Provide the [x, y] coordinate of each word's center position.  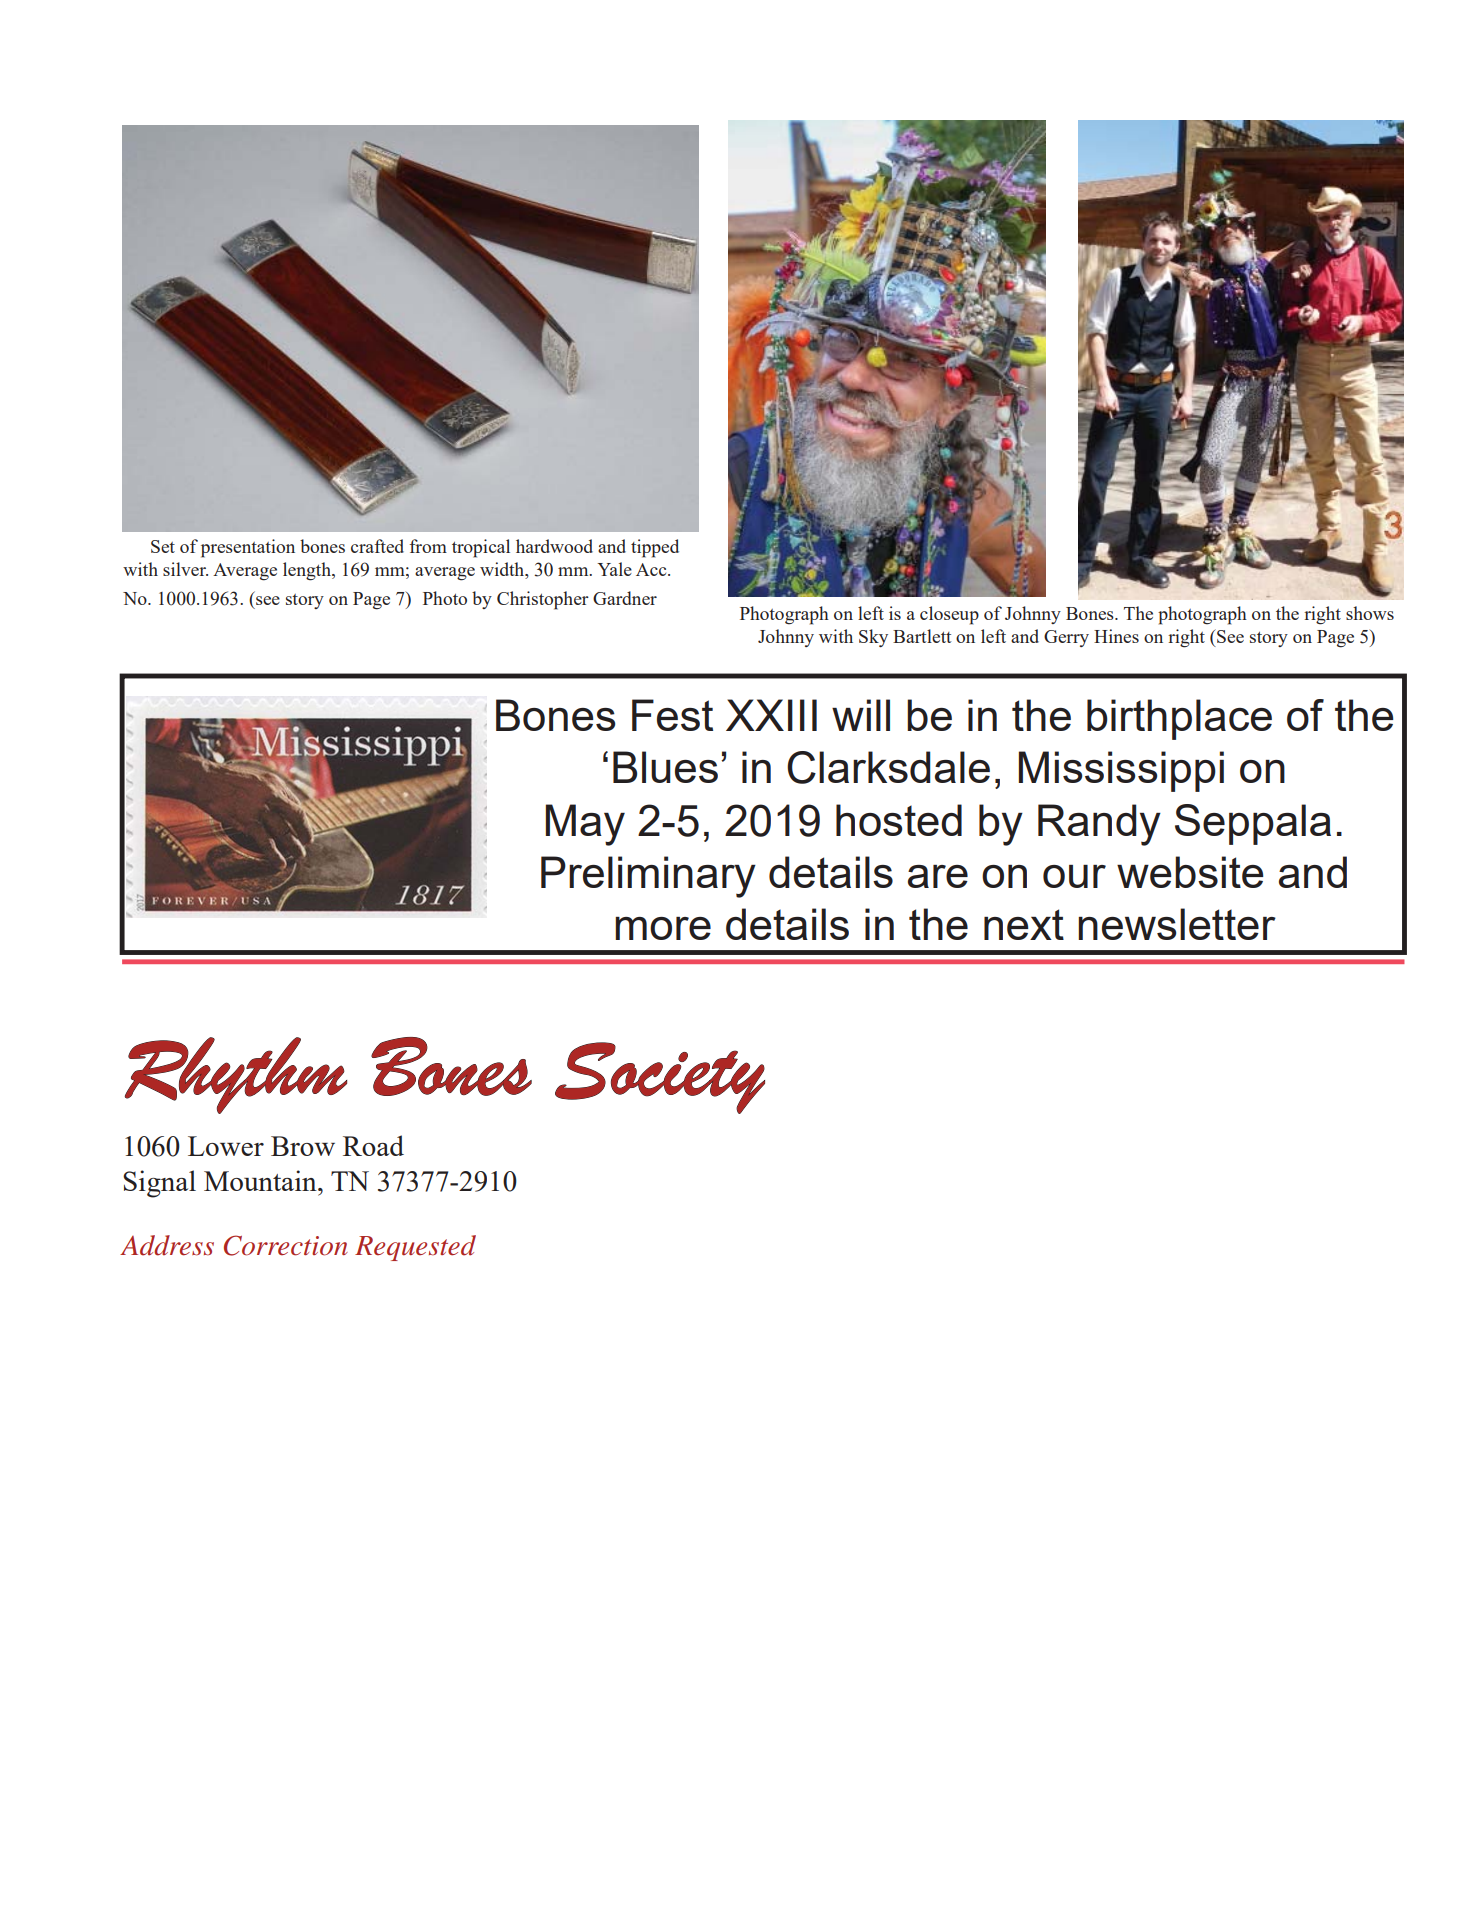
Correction [286, 1245]
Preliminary [648, 877]
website [1190, 872]
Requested [415, 1248]
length [308, 571]
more [663, 928]
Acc [652, 569]
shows [1370, 613]
